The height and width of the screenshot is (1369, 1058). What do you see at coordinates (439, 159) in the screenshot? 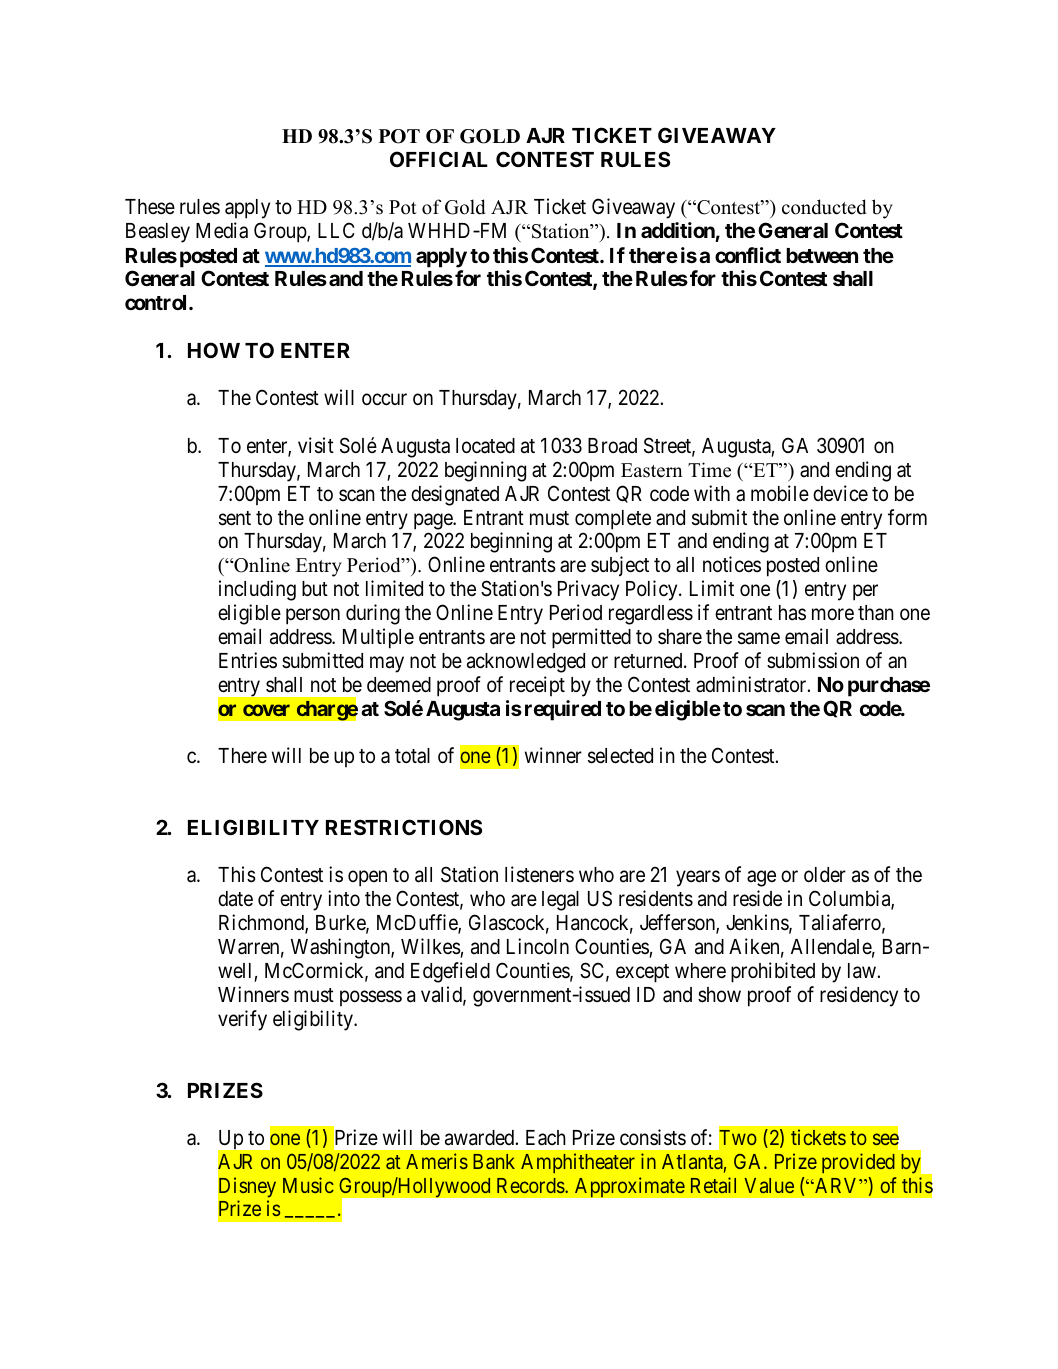
I see `OFFICIAL` at bounding box center [439, 159].
